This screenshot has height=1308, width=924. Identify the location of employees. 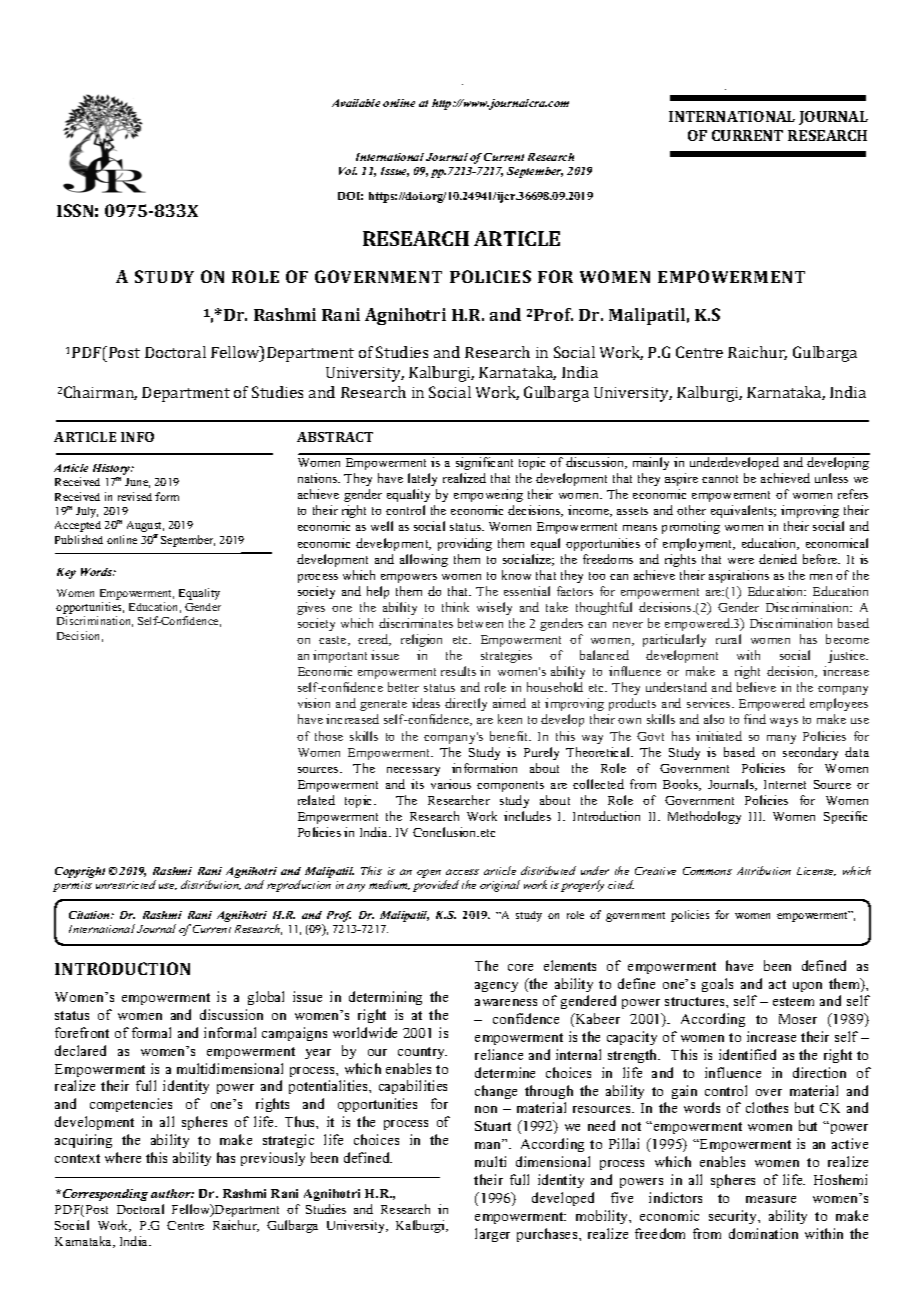
(839, 704).
